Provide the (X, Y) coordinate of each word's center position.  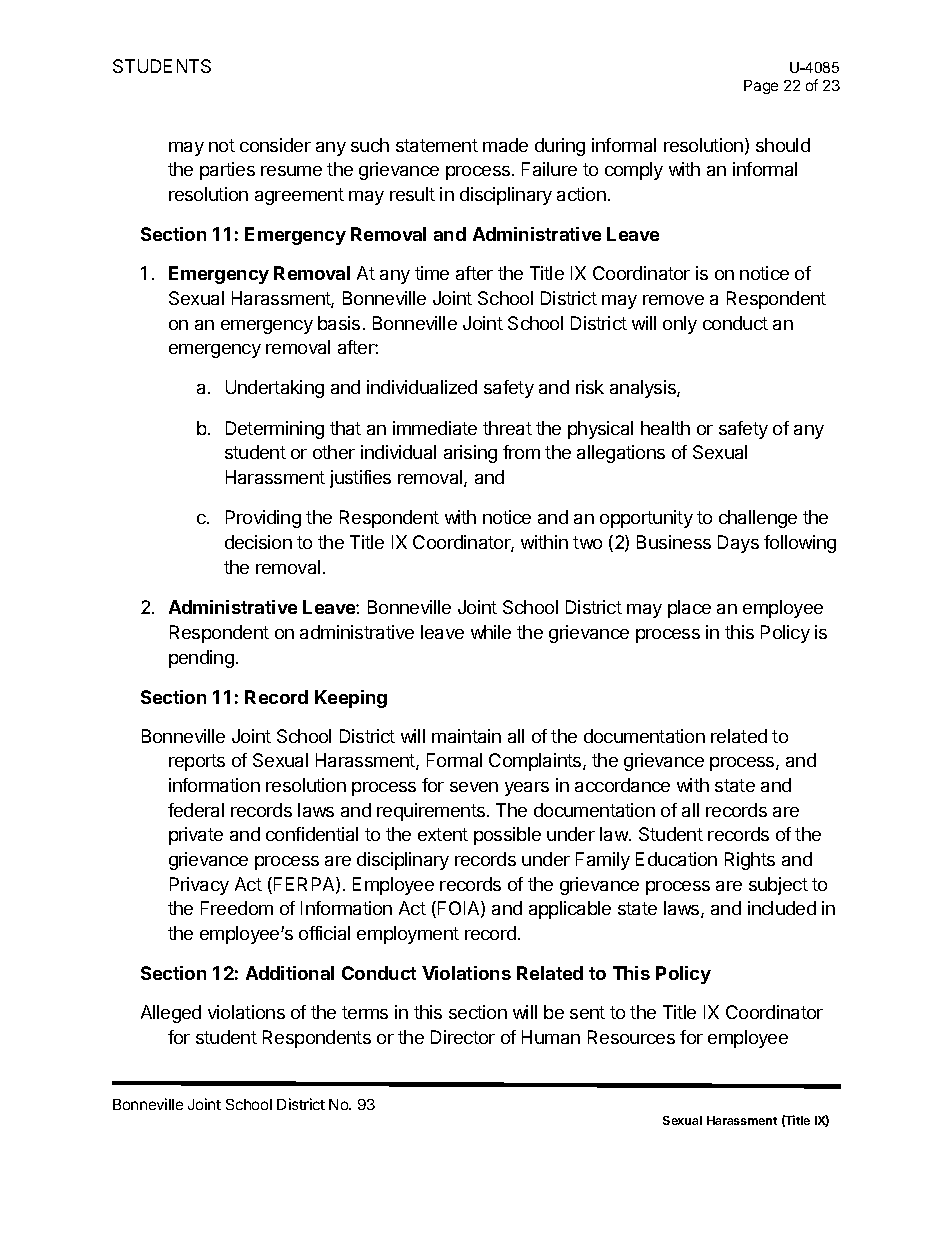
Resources (631, 1037)
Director (463, 1037)
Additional (290, 973)
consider (275, 145)
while (491, 632)
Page (761, 87)
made (505, 145)
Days (738, 544)
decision (258, 542)
